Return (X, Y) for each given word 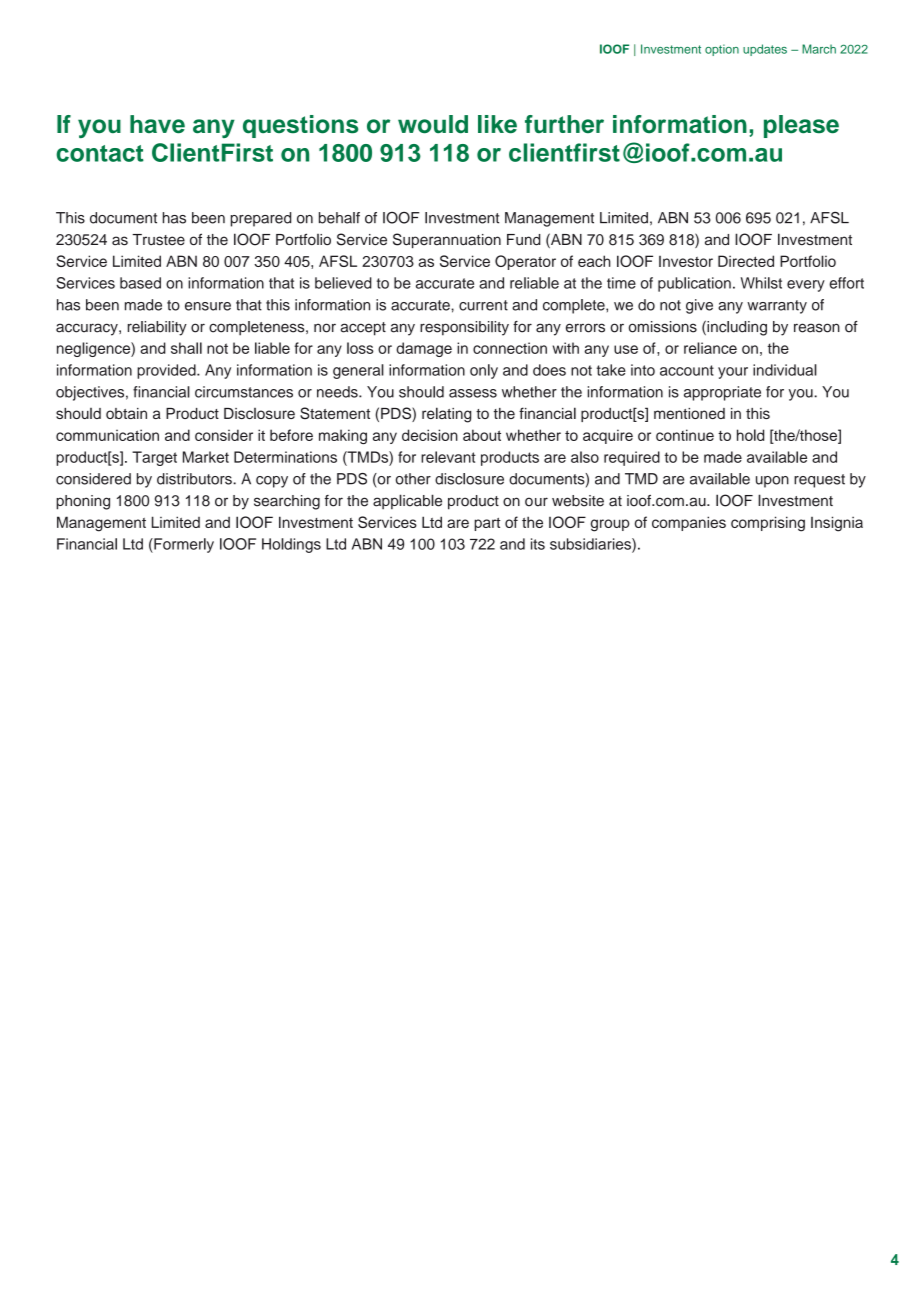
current (483, 305)
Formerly (183, 545)
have (157, 124)
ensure (208, 306)
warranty (777, 307)
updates (765, 50)
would (433, 124)
